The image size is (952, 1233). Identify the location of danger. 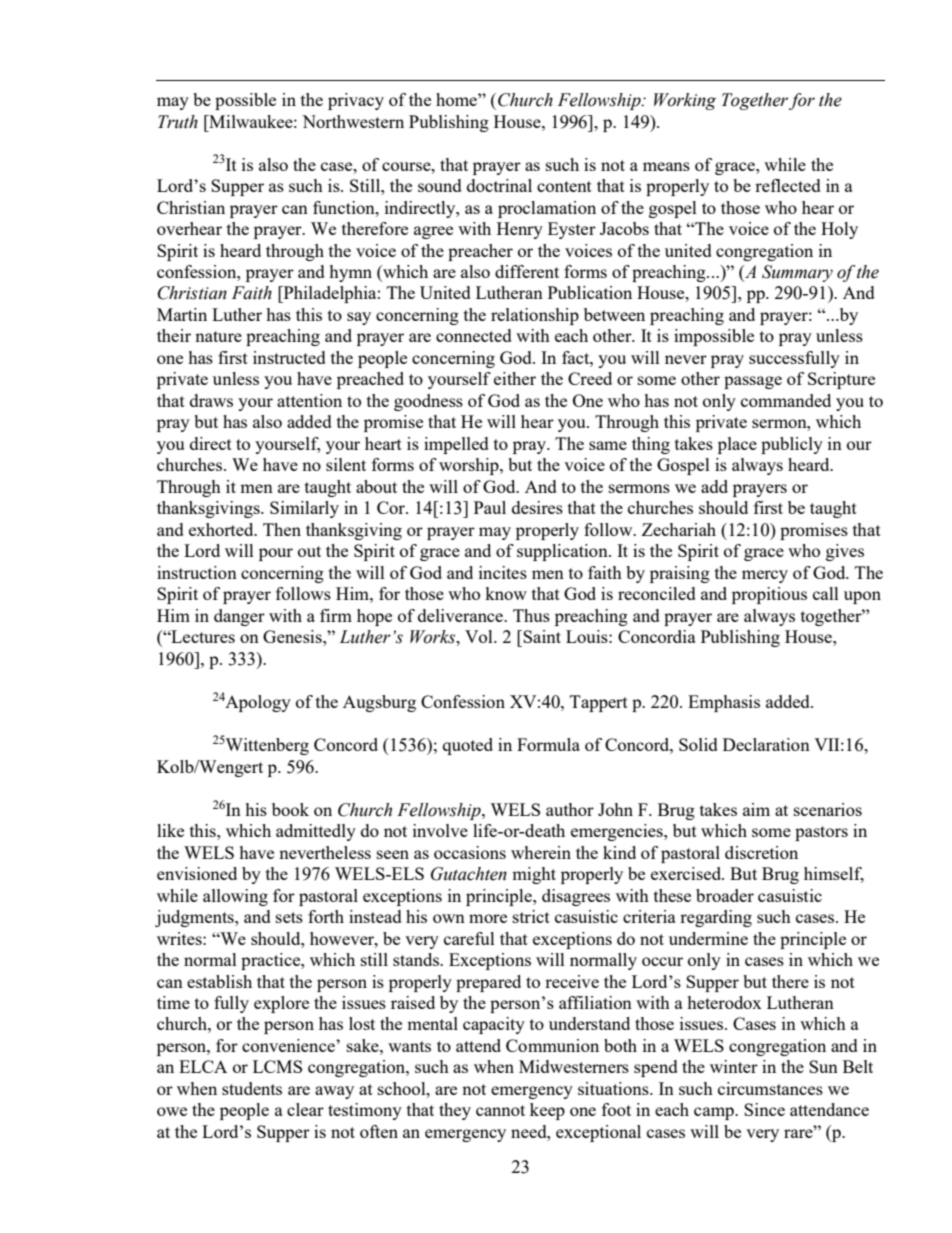
(239, 617).
